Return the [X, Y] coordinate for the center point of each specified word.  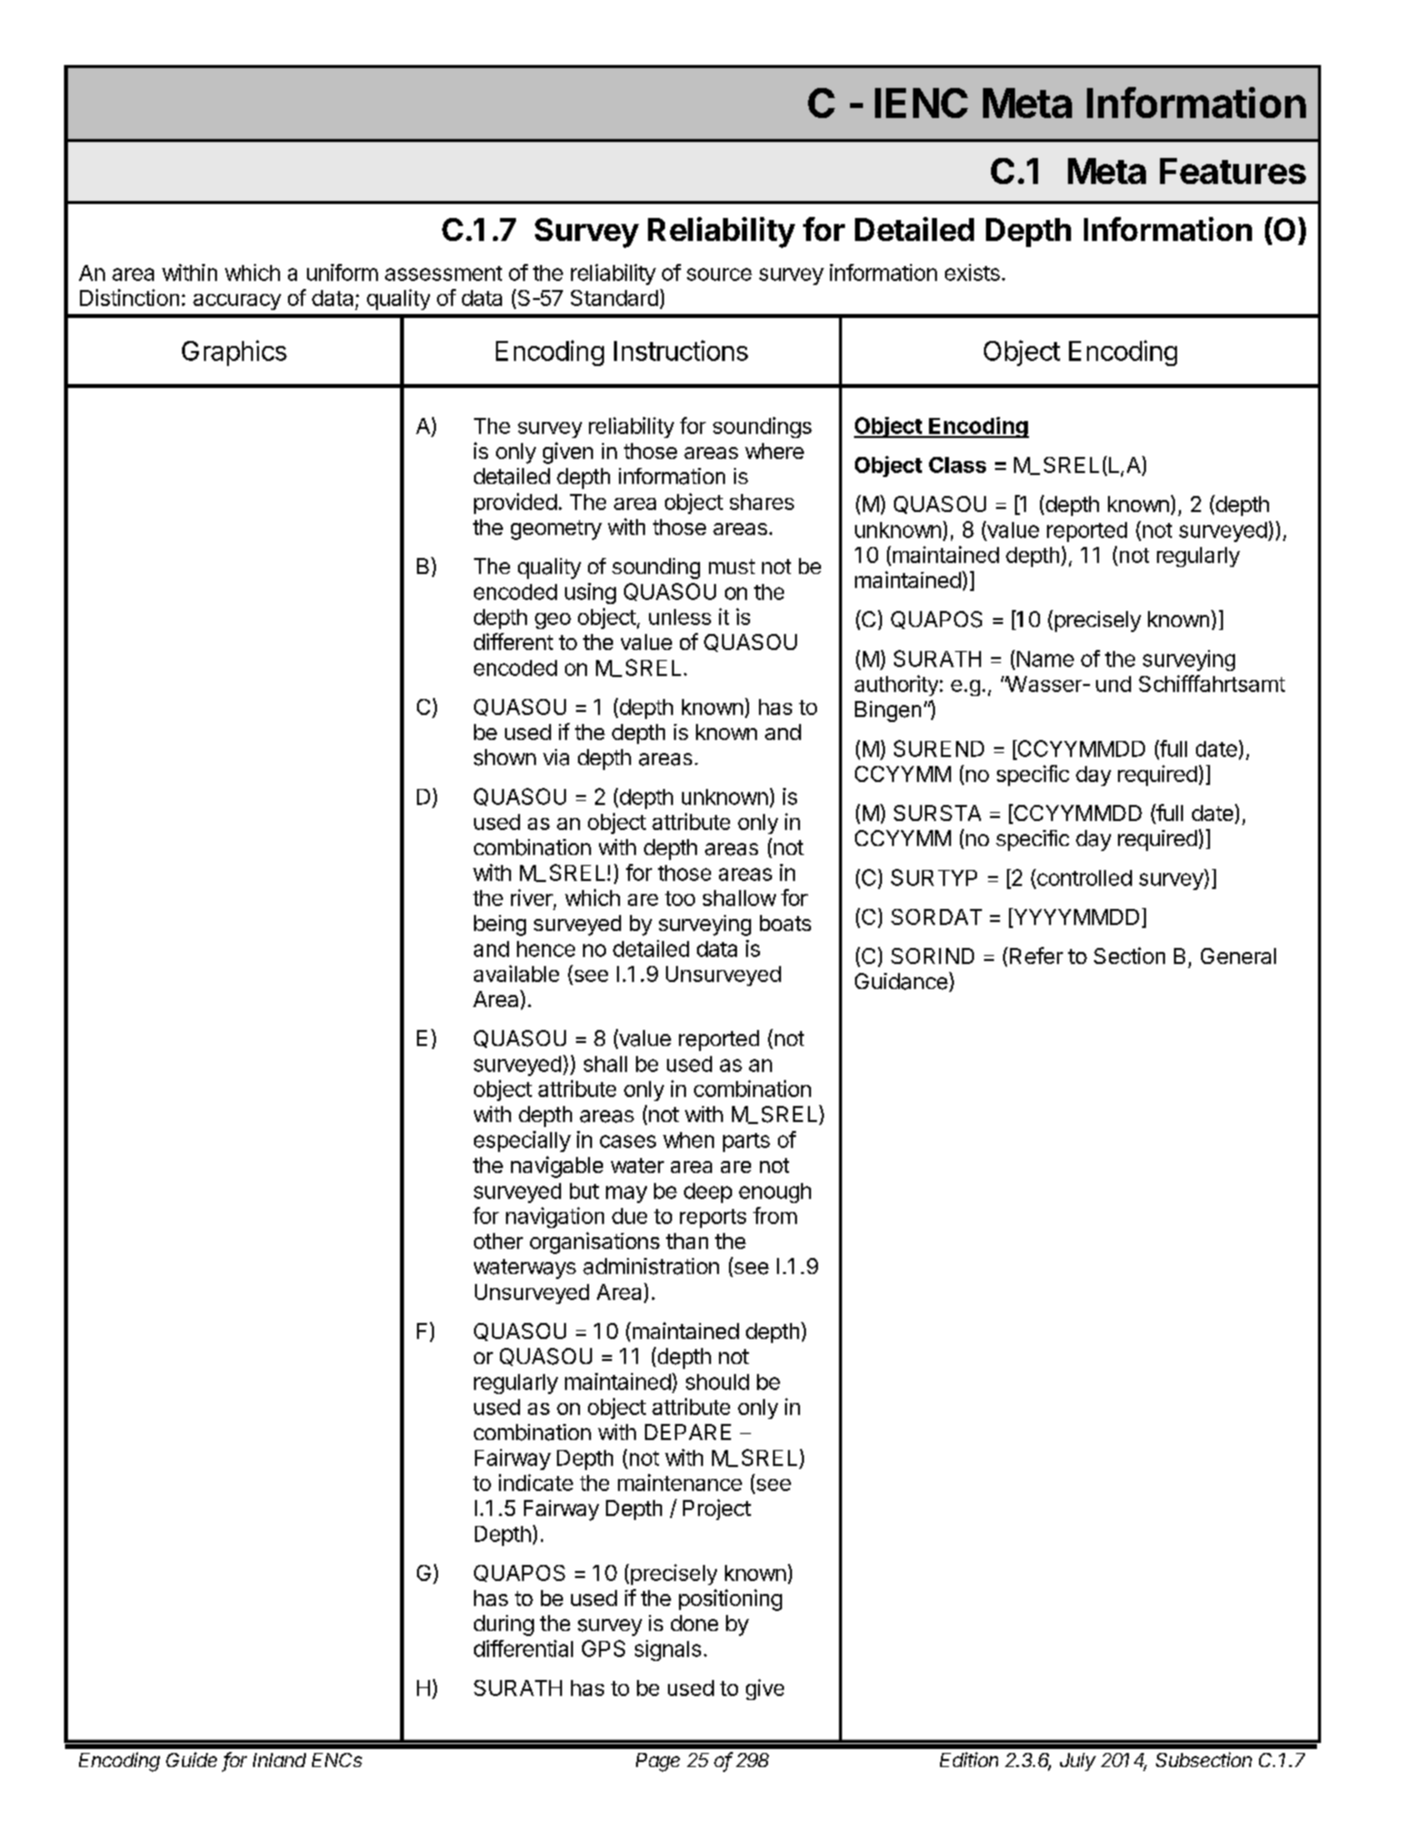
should [717, 1382]
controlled [1083, 878]
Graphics [234, 353]
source [719, 274]
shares [762, 502]
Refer [1036, 955]
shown [505, 757]
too [680, 898]
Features [1233, 171]
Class [957, 465]
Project [717, 1509]
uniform [342, 272]
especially [522, 1141]
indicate [536, 1482]
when [688, 1140]
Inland [279, 1760]
